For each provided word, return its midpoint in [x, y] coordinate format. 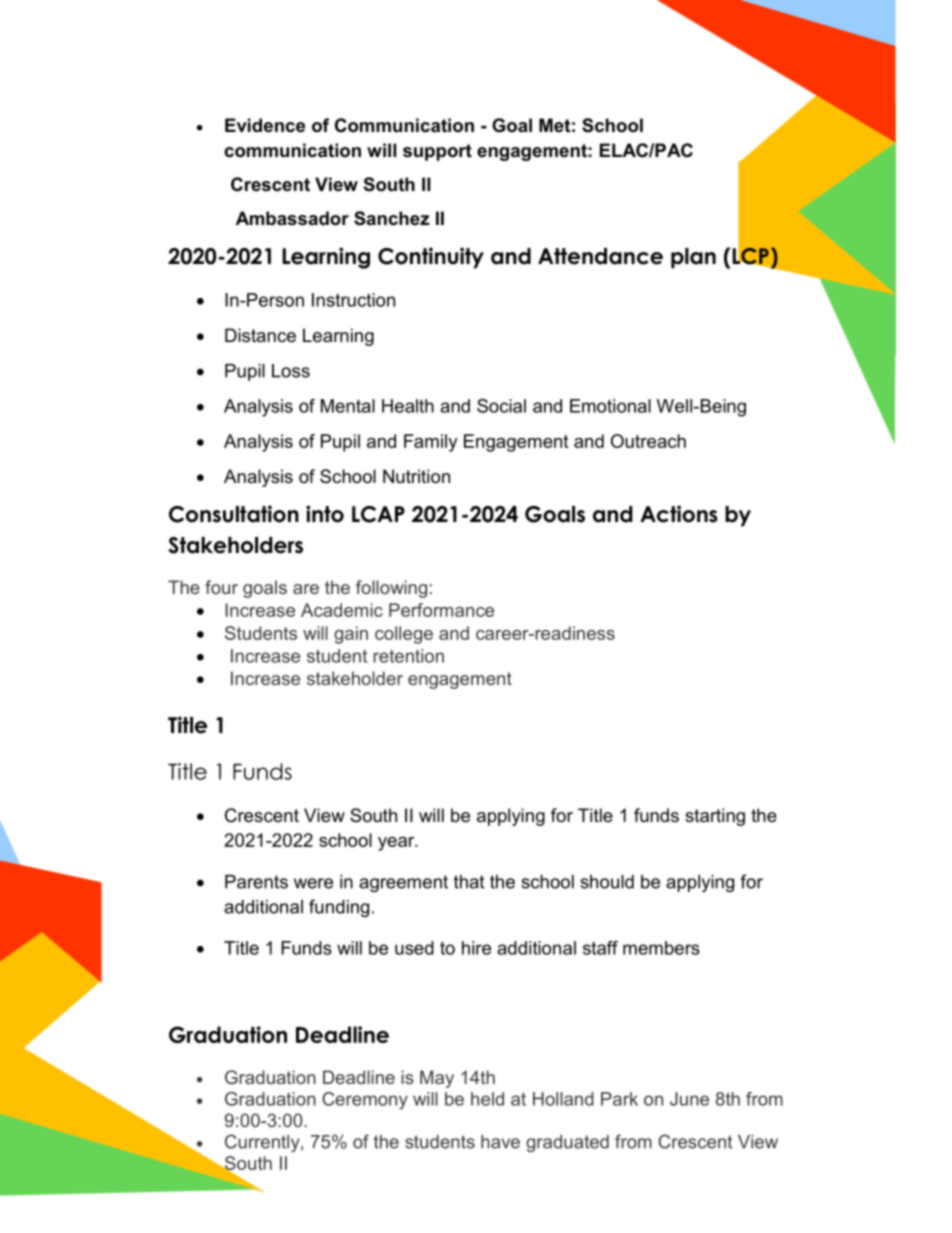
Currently [263, 1143]
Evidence [265, 125]
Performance [441, 610]
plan [693, 258]
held [487, 1099]
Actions [679, 514]
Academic [342, 610]
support [437, 152]
